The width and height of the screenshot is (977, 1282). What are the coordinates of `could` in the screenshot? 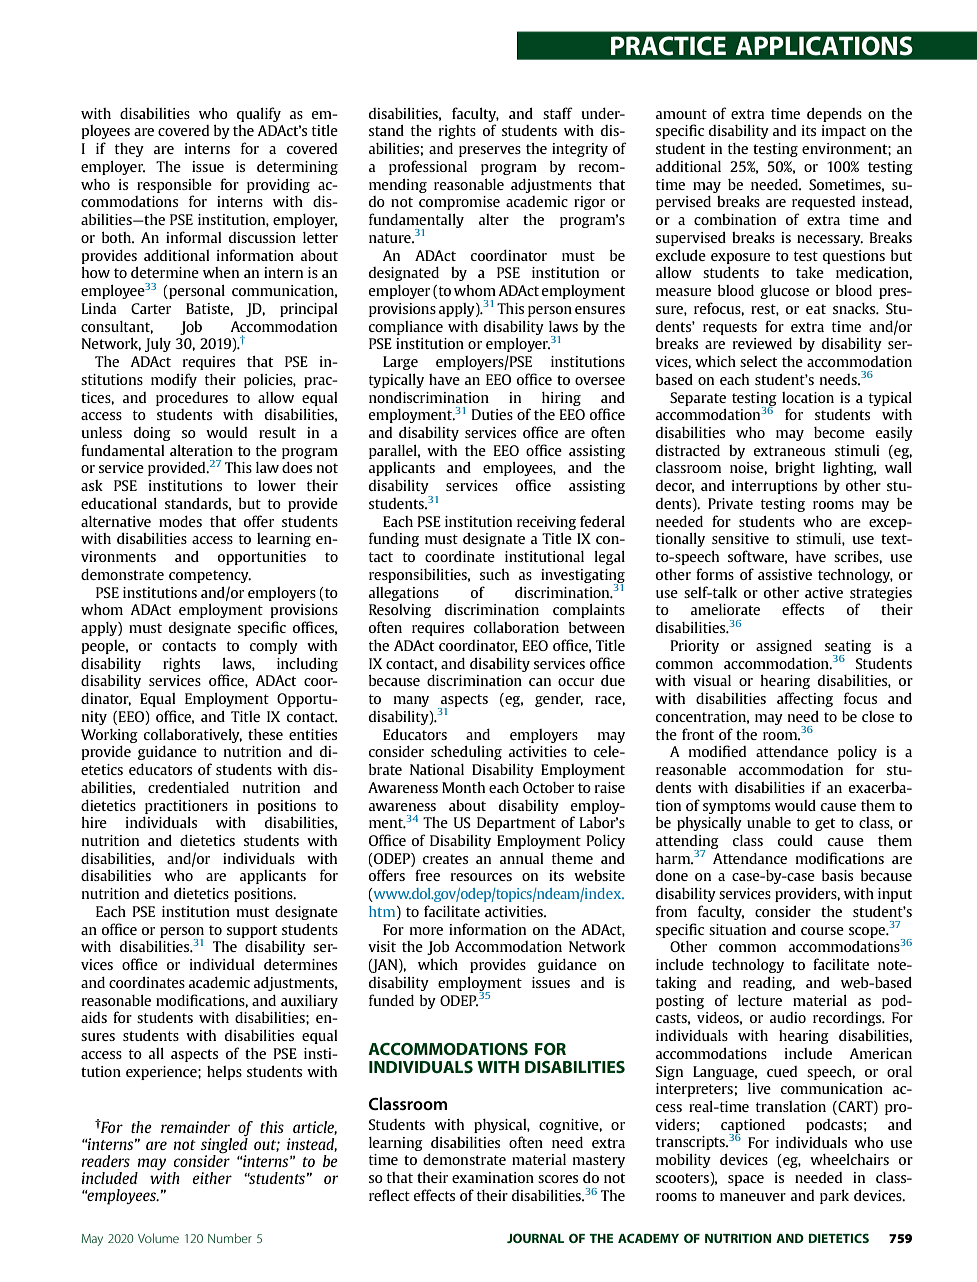 It's located at (795, 840).
